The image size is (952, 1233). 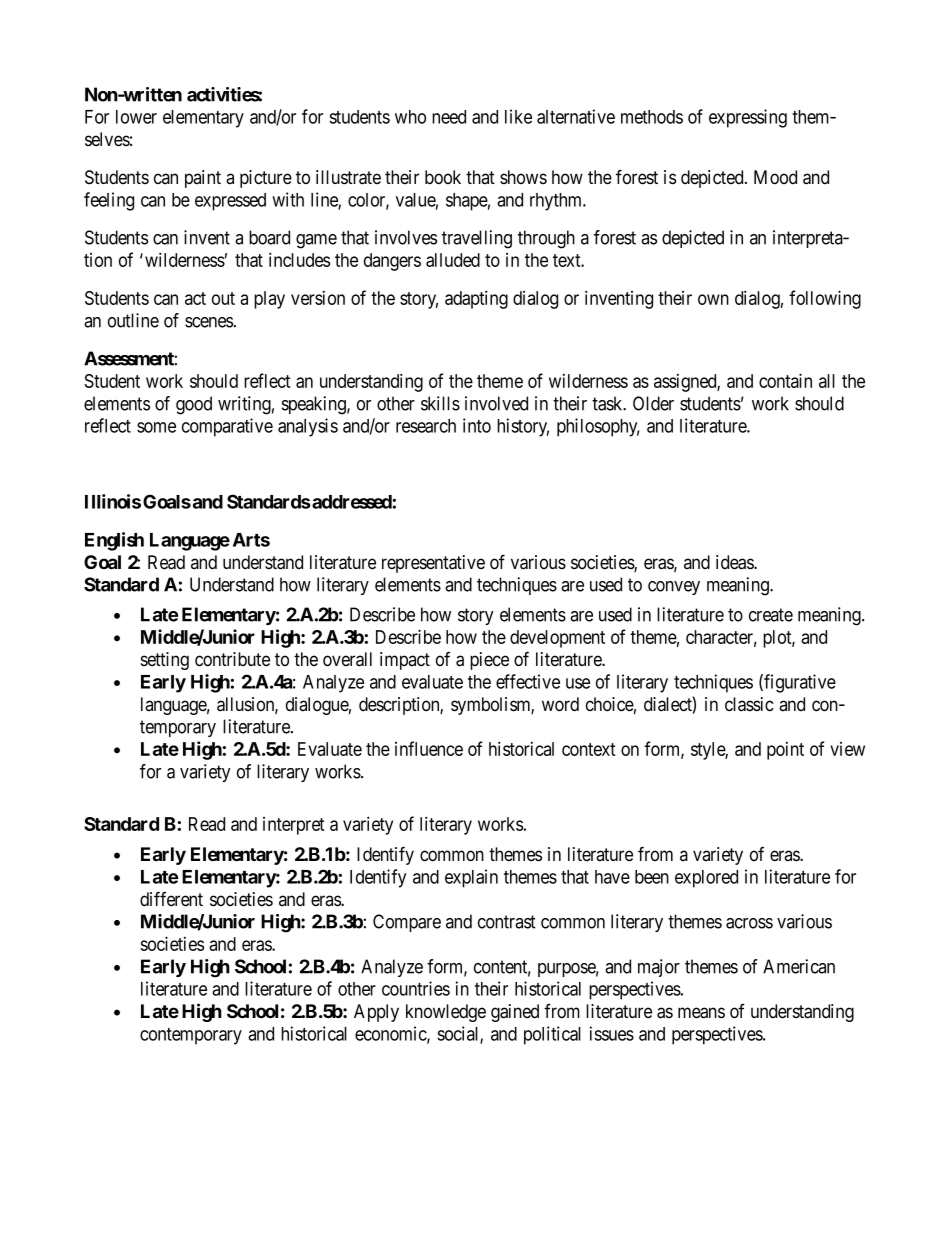 What do you see at coordinates (433, 564) in the screenshot?
I see `representative` at bounding box center [433, 564].
